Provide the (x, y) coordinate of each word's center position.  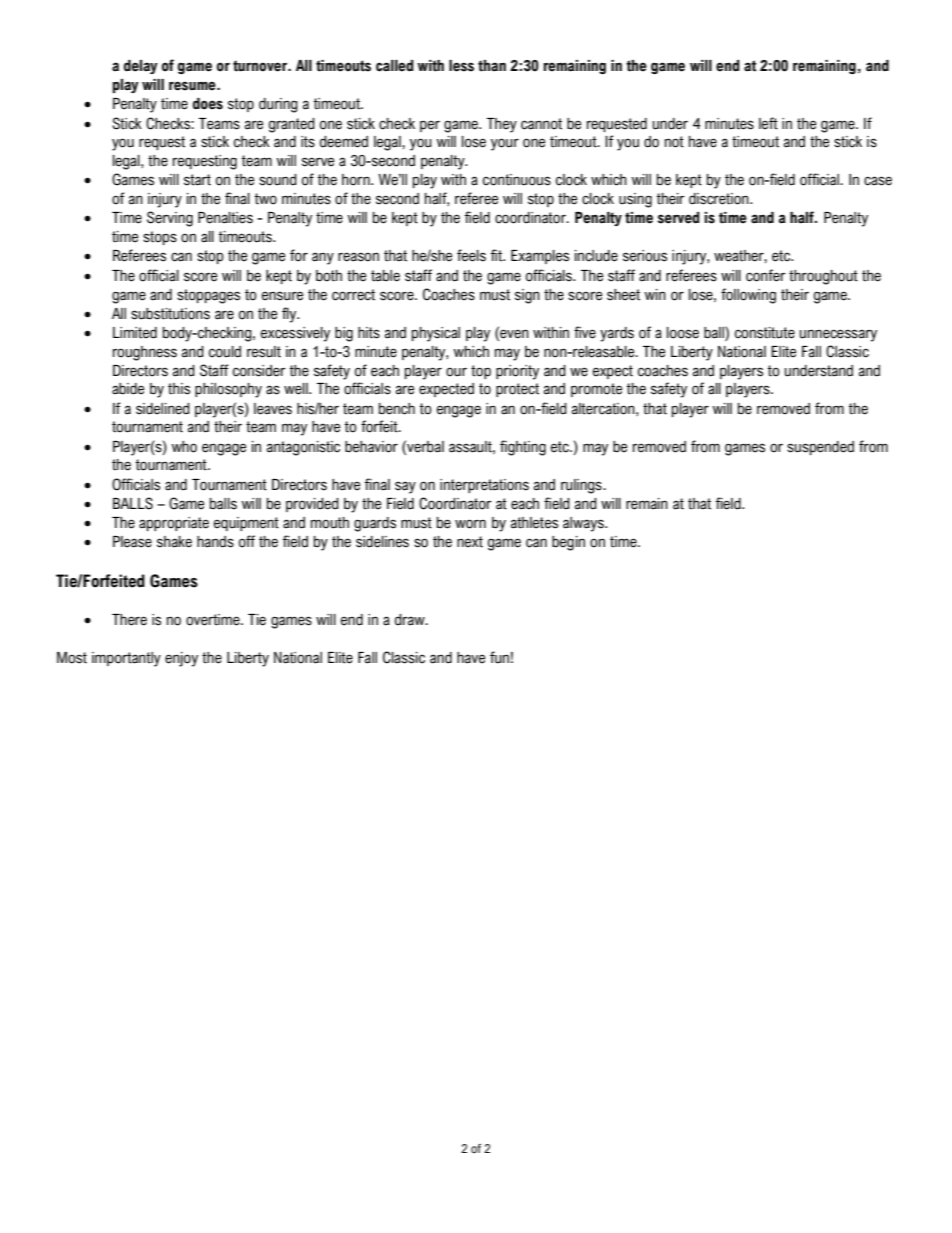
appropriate (174, 524)
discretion (720, 199)
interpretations (484, 486)
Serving (170, 219)
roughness (145, 353)
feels (471, 255)
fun (499, 657)
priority (517, 372)
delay (141, 67)
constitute (765, 333)
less (461, 66)
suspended (820, 448)
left (768, 123)
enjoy (181, 659)
